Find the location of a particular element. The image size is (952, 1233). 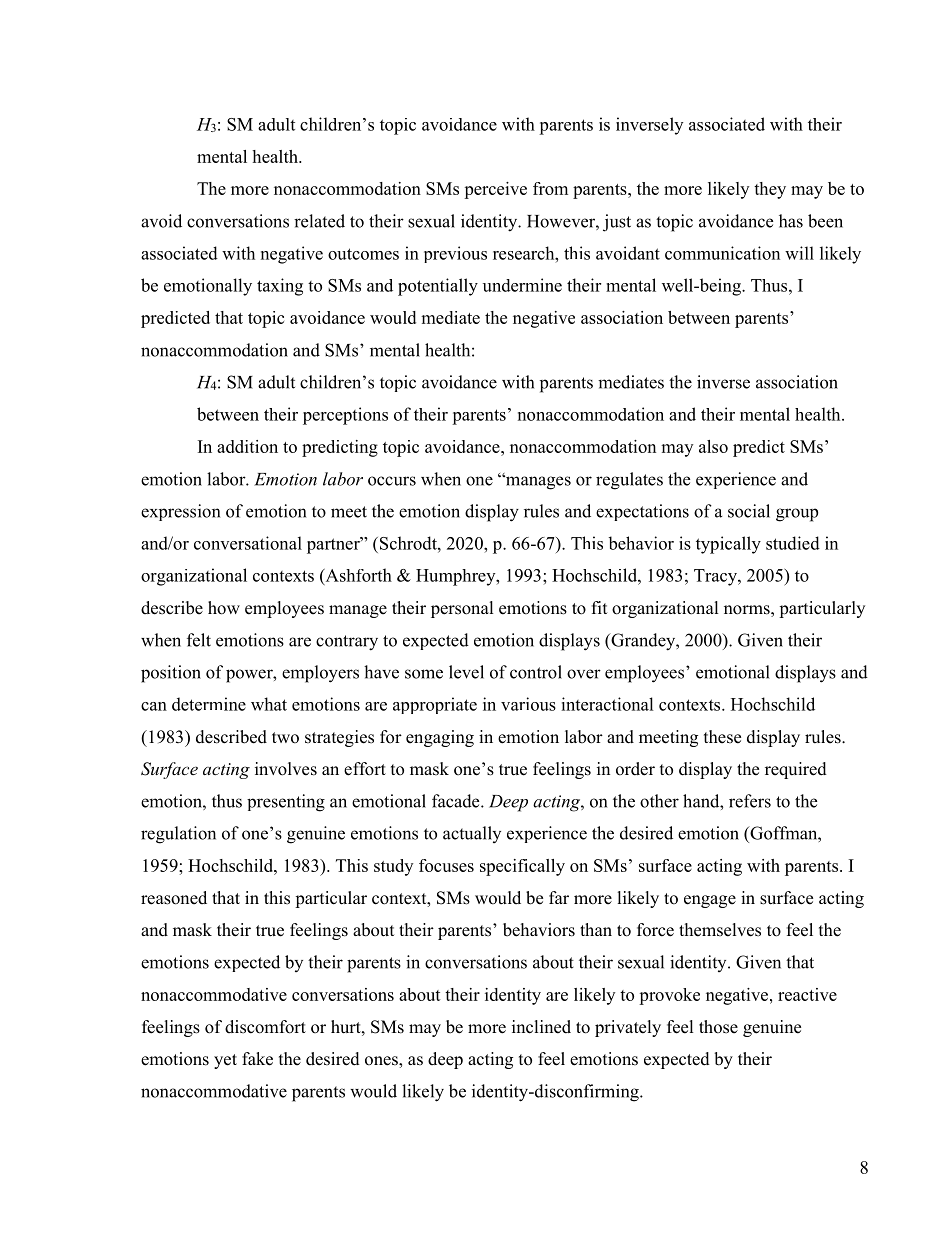

undermine is located at coordinates (522, 285).
